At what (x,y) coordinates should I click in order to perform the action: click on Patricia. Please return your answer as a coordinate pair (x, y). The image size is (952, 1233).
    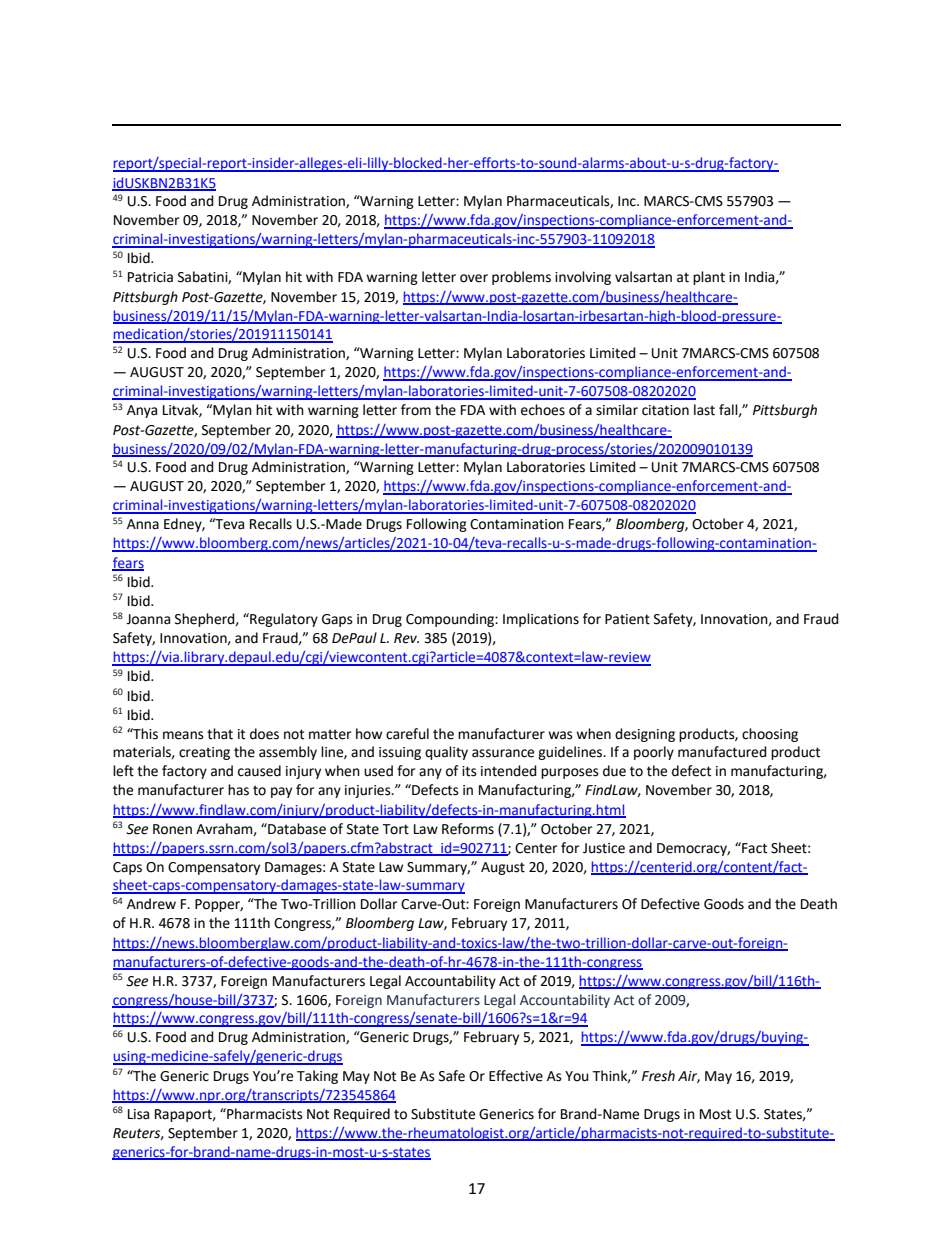
    Looking at the image, I should click on (150, 277).
